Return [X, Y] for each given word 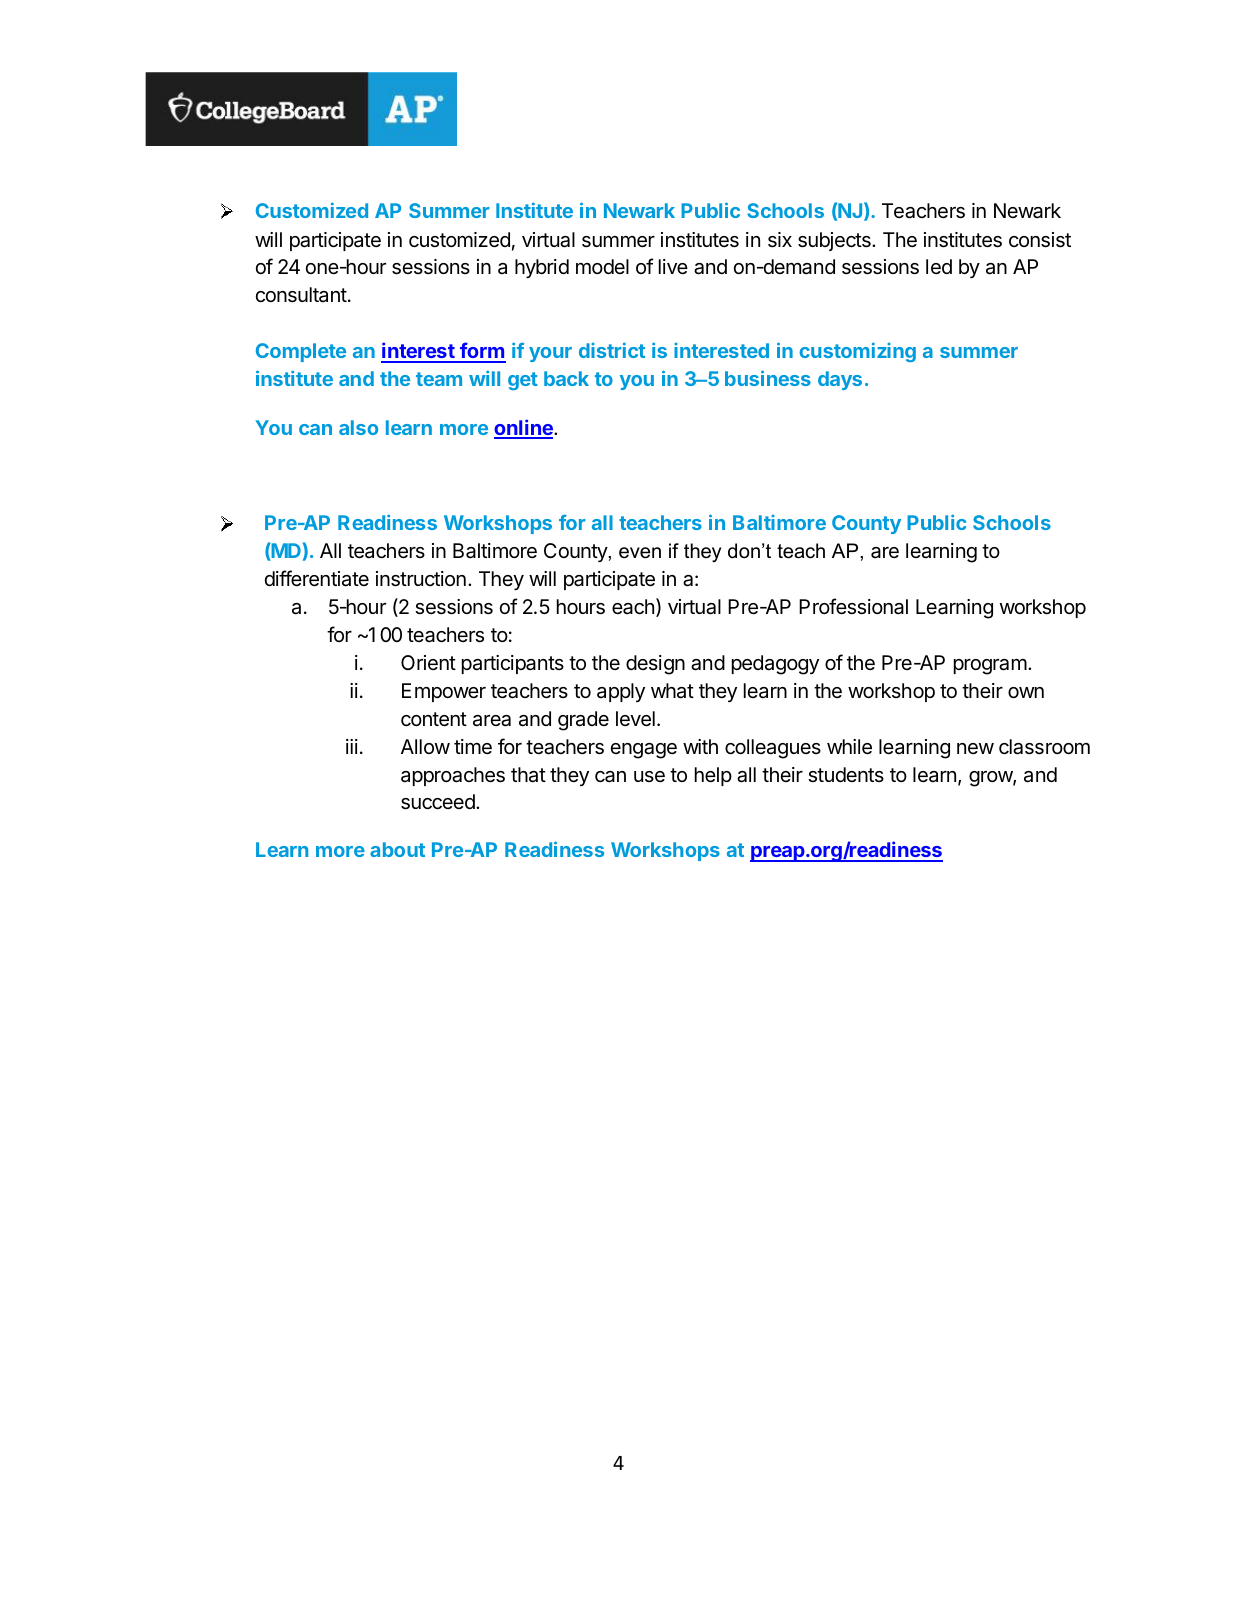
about [397, 849]
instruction [421, 579]
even [640, 553]
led [939, 266]
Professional [853, 606]
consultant [301, 295]
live [673, 266]
